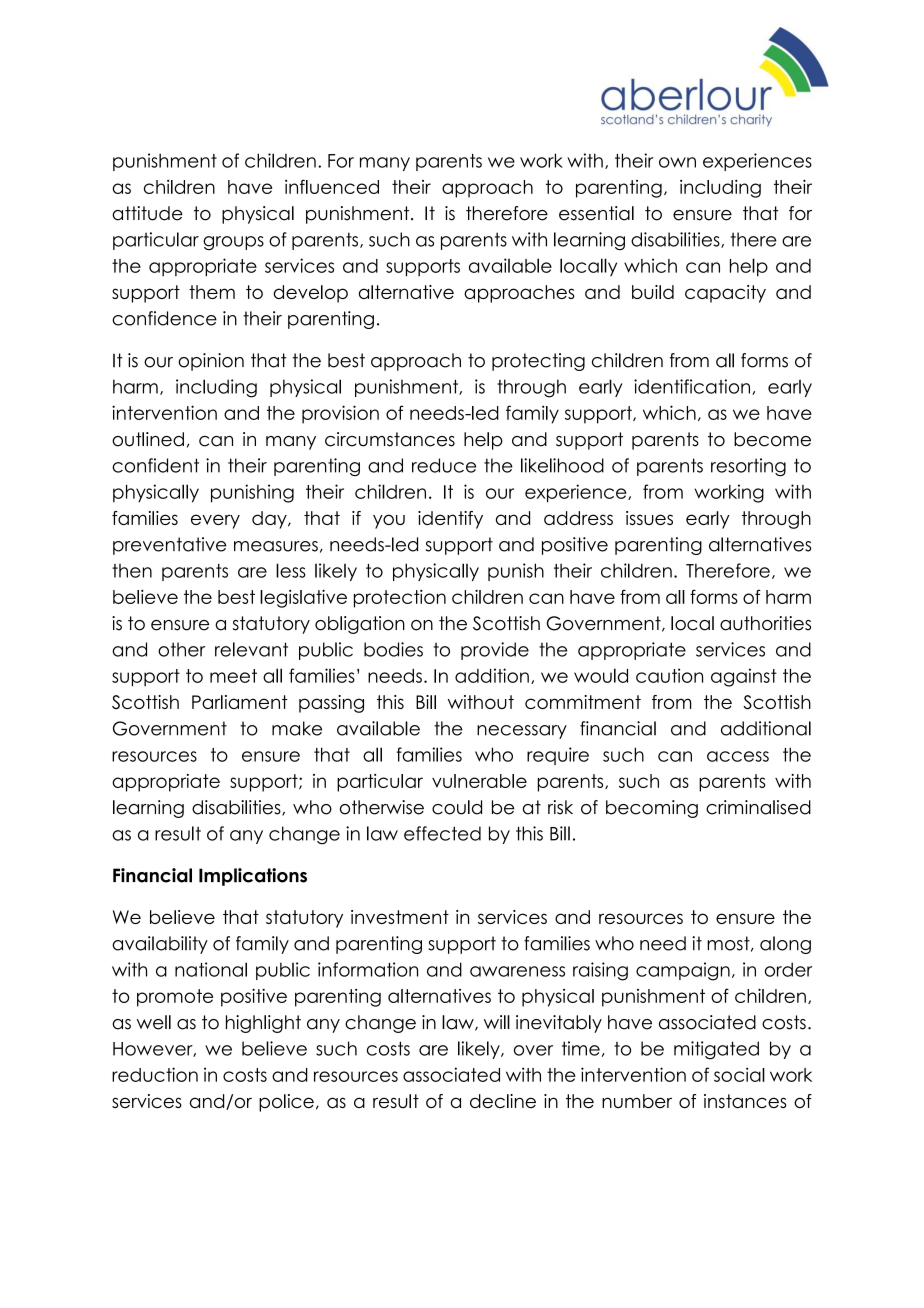 This screenshot has height=1308, width=924. What do you see at coordinates (693, 387) in the screenshot?
I see `identification` at bounding box center [693, 387].
